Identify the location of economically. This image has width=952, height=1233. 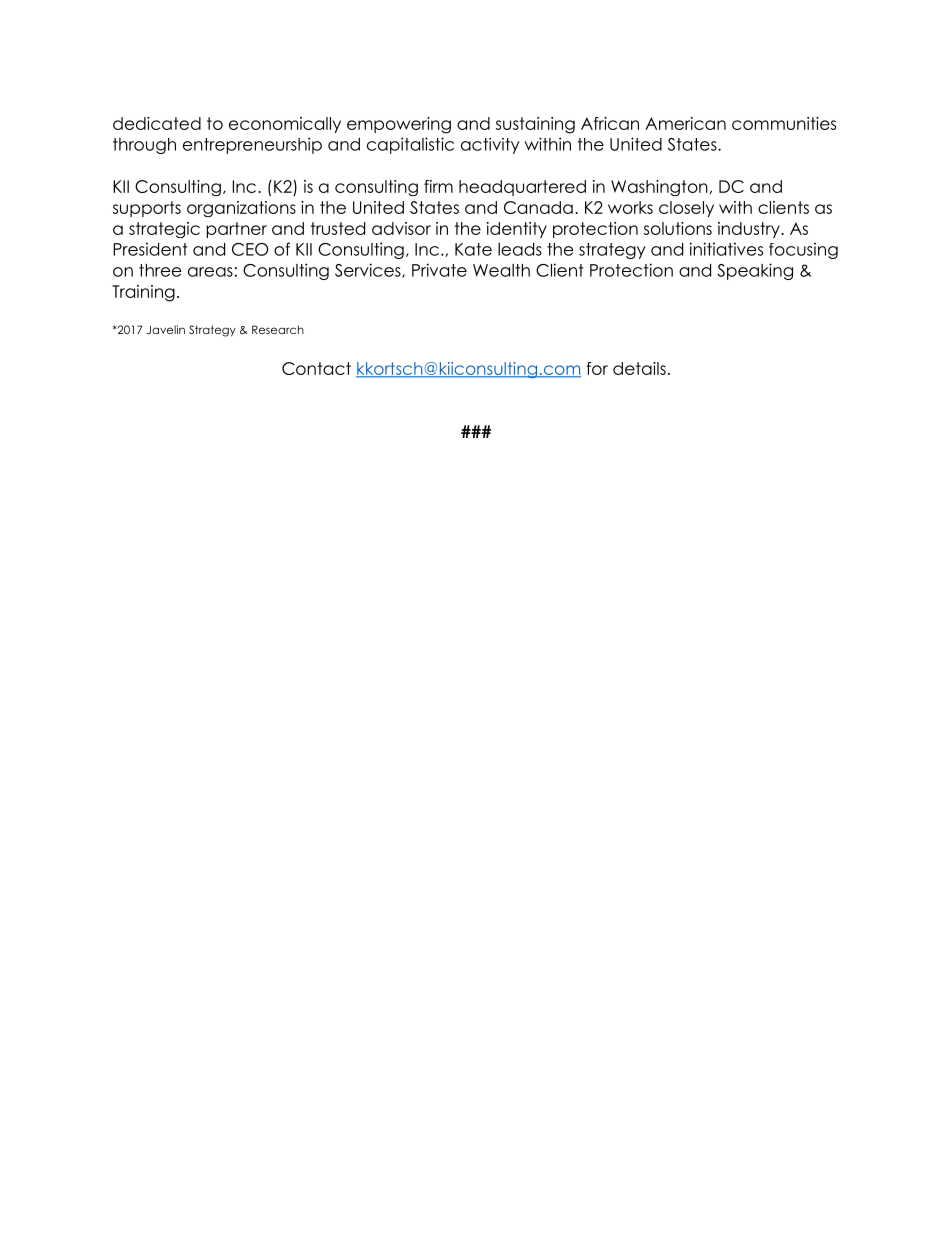
(285, 125).
